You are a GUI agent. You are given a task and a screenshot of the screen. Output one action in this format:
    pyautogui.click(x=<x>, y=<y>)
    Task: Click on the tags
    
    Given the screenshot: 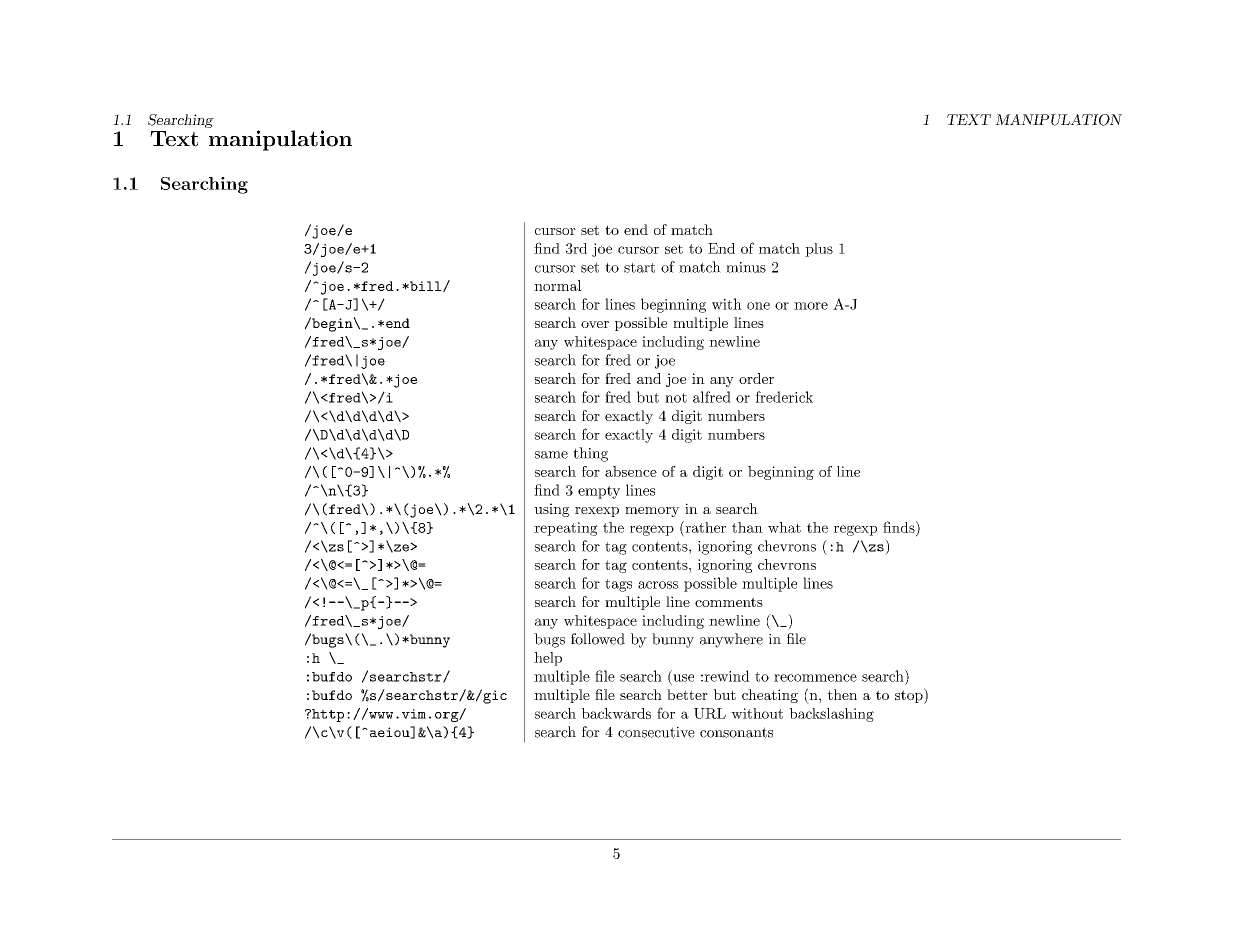 What is the action you would take?
    pyautogui.click(x=618, y=585)
